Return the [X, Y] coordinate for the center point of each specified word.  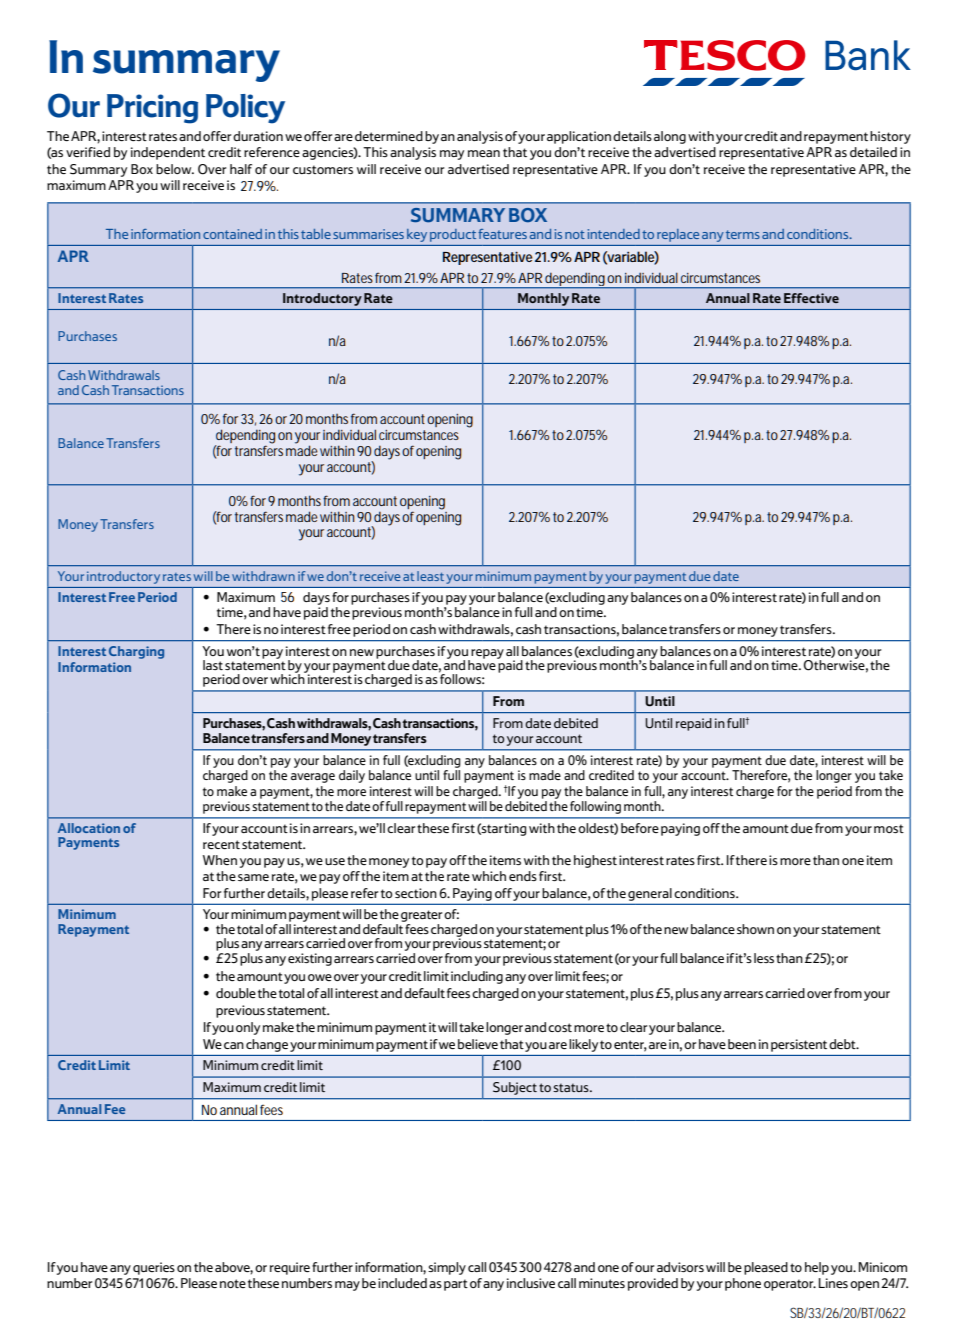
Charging [136, 652]
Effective [811, 298]
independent [168, 153]
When [220, 860]
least [430, 576]
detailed [873, 152]
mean [484, 153]
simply [447, 1268]
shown [755, 929]
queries [154, 1268]
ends [523, 876]
